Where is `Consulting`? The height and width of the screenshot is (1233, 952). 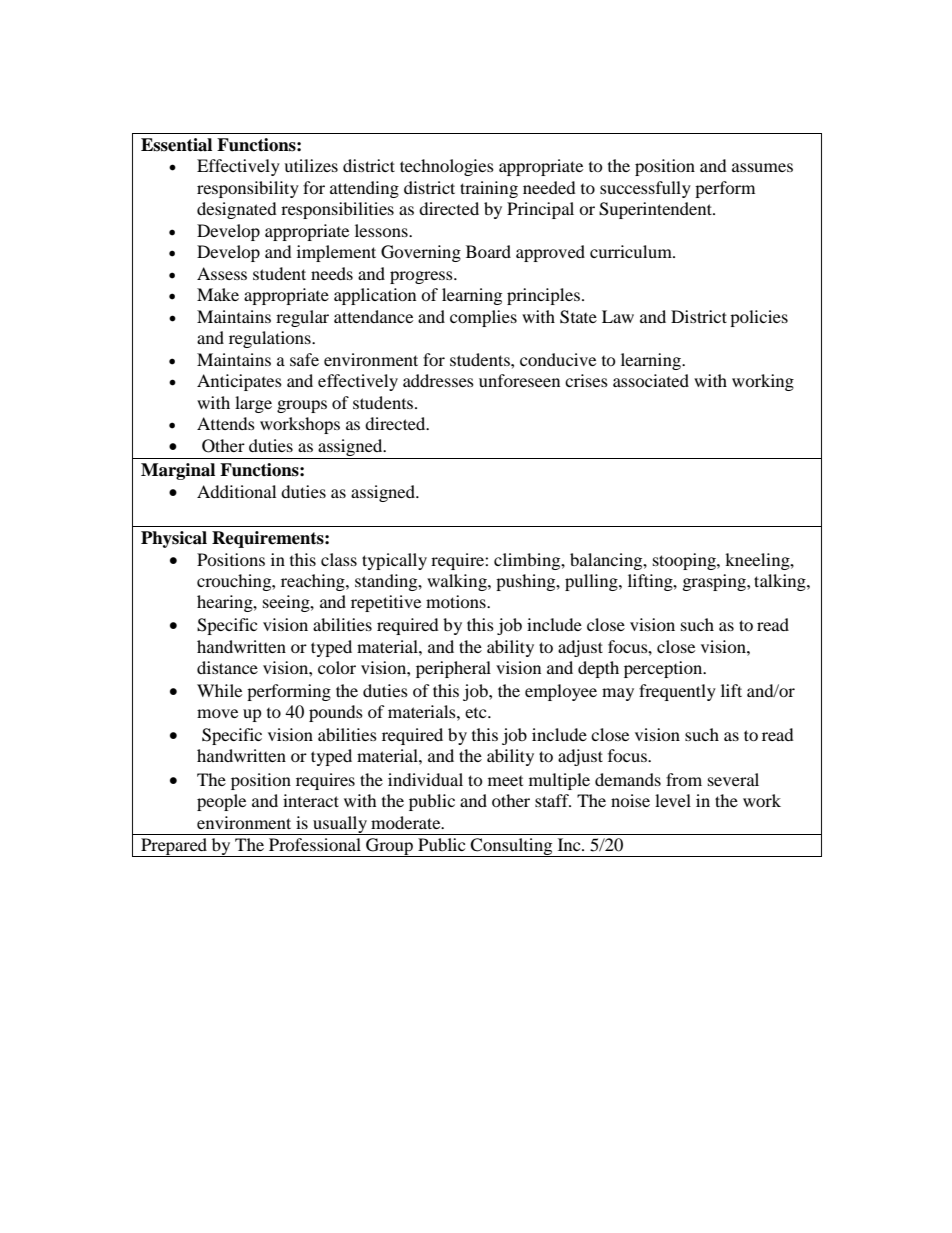
Consulting is located at coordinates (512, 847).
